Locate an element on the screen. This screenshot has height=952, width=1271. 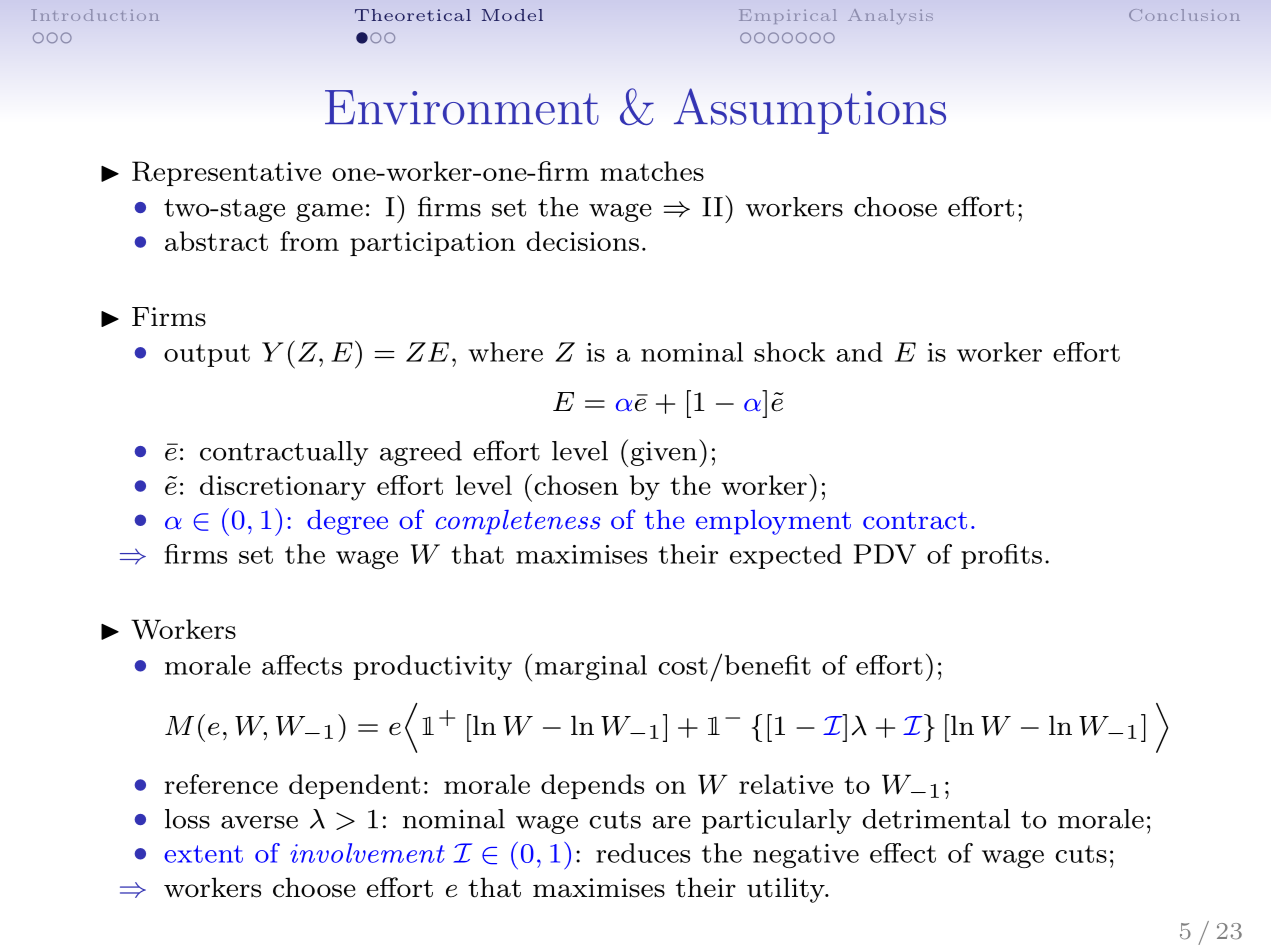
Introduction is located at coordinates (95, 15).
